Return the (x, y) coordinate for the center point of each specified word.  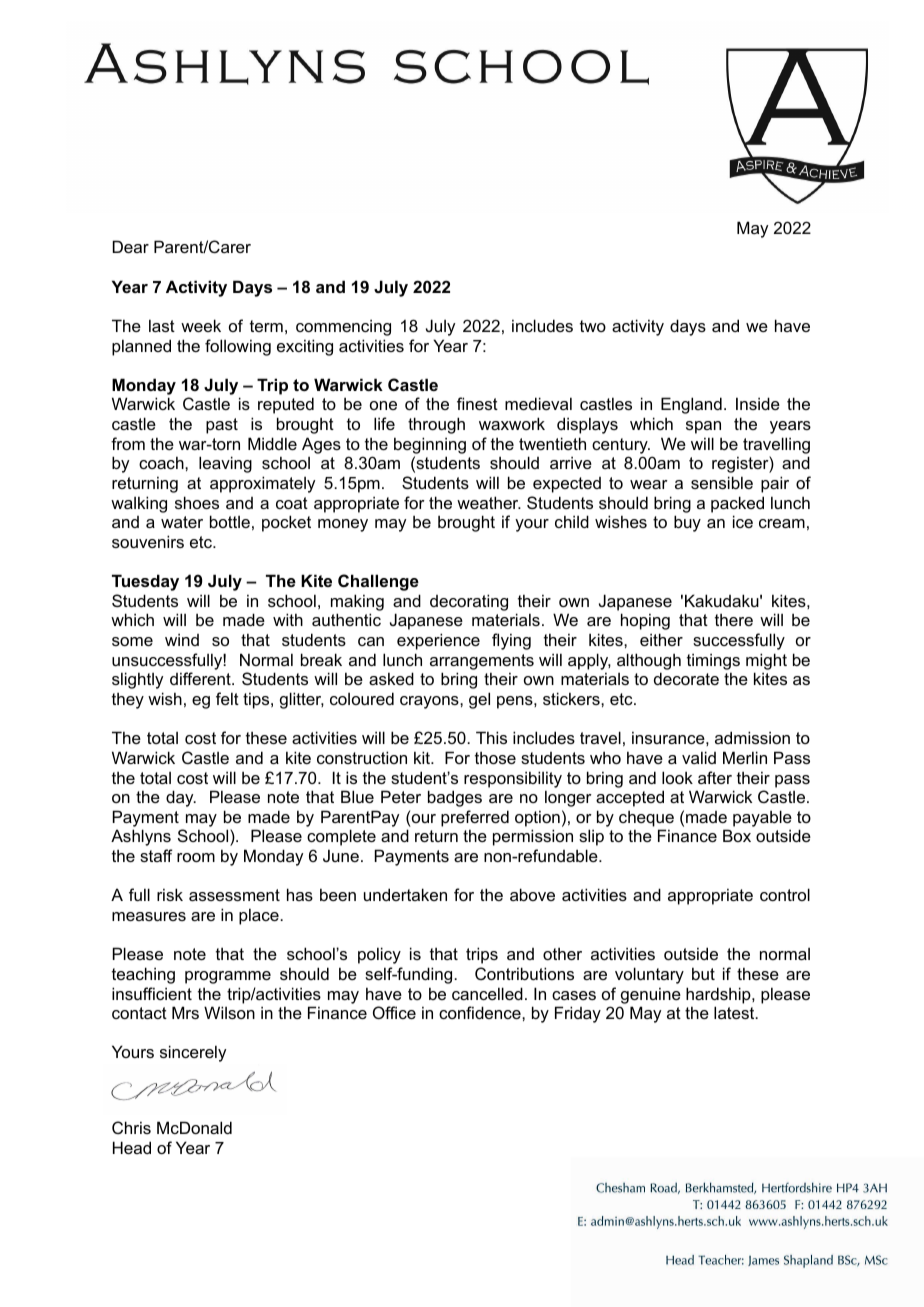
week (201, 325)
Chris (131, 1127)
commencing (343, 327)
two (593, 326)
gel (479, 700)
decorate (686, 678)
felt (227, 698)
